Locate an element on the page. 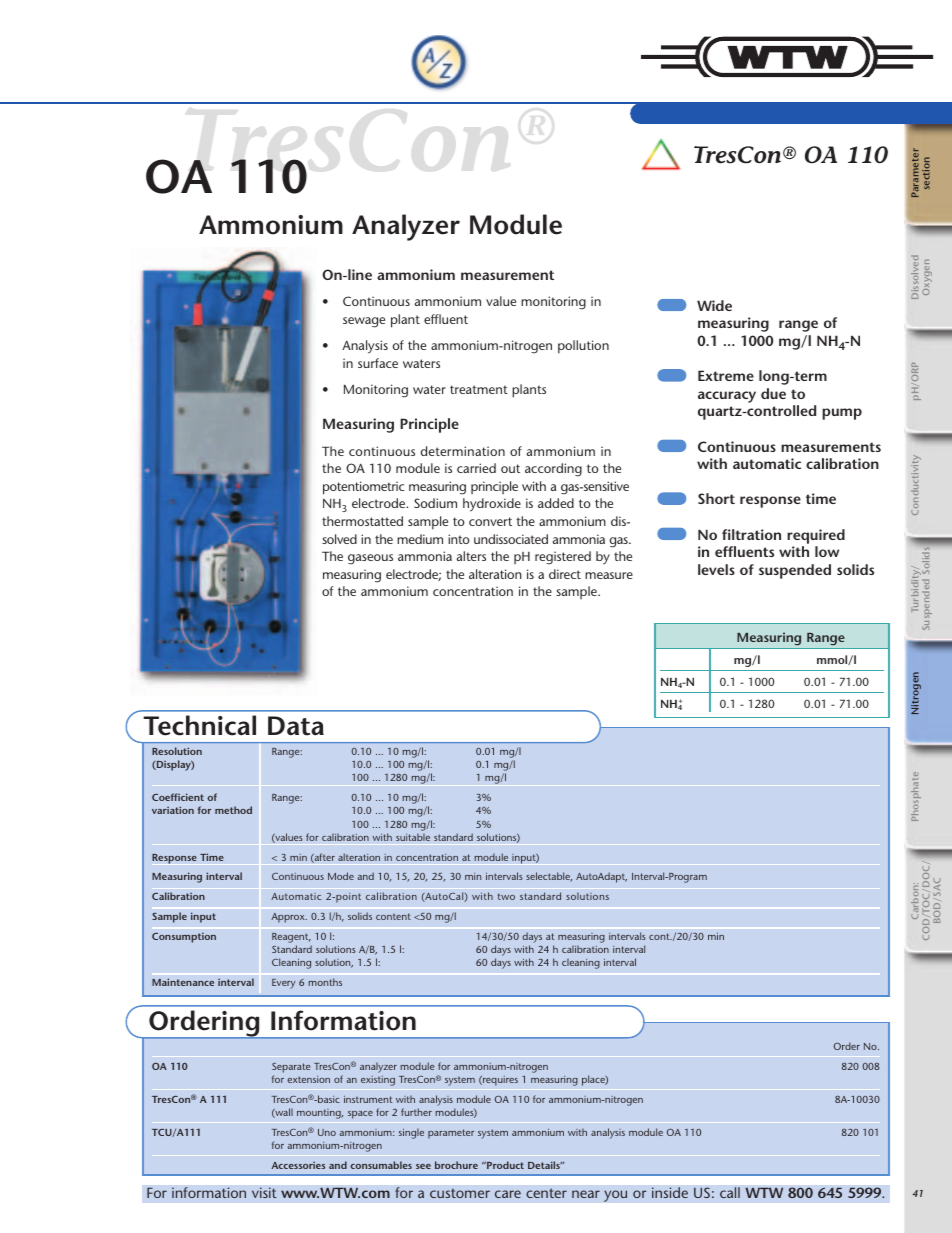 This document has height=1233, width=952. visit is located at coordinates (264, 1192).
